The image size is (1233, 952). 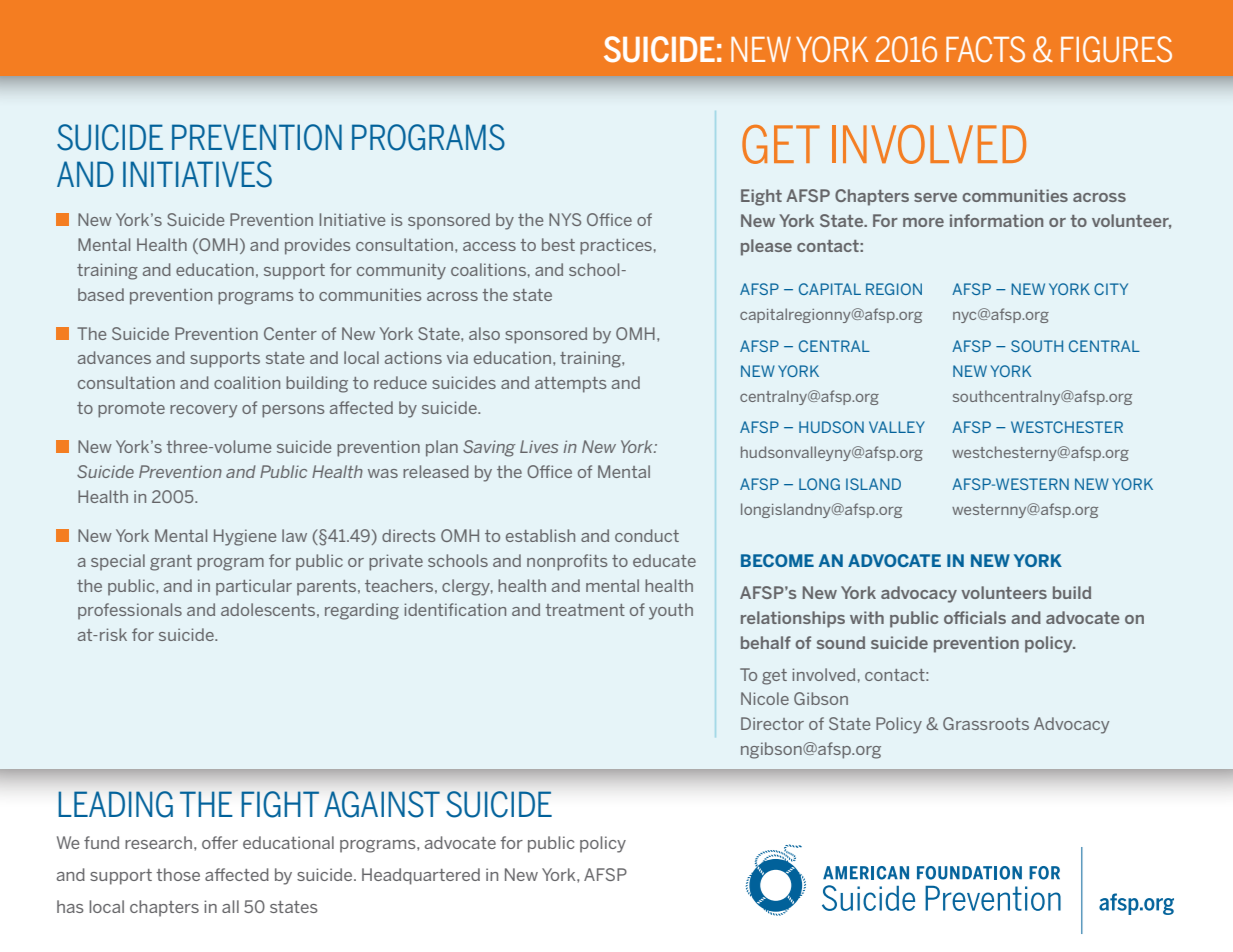 What do you see at coordinates (178, 874) in the image?
I see `those` at bounding box center [178, 874].
